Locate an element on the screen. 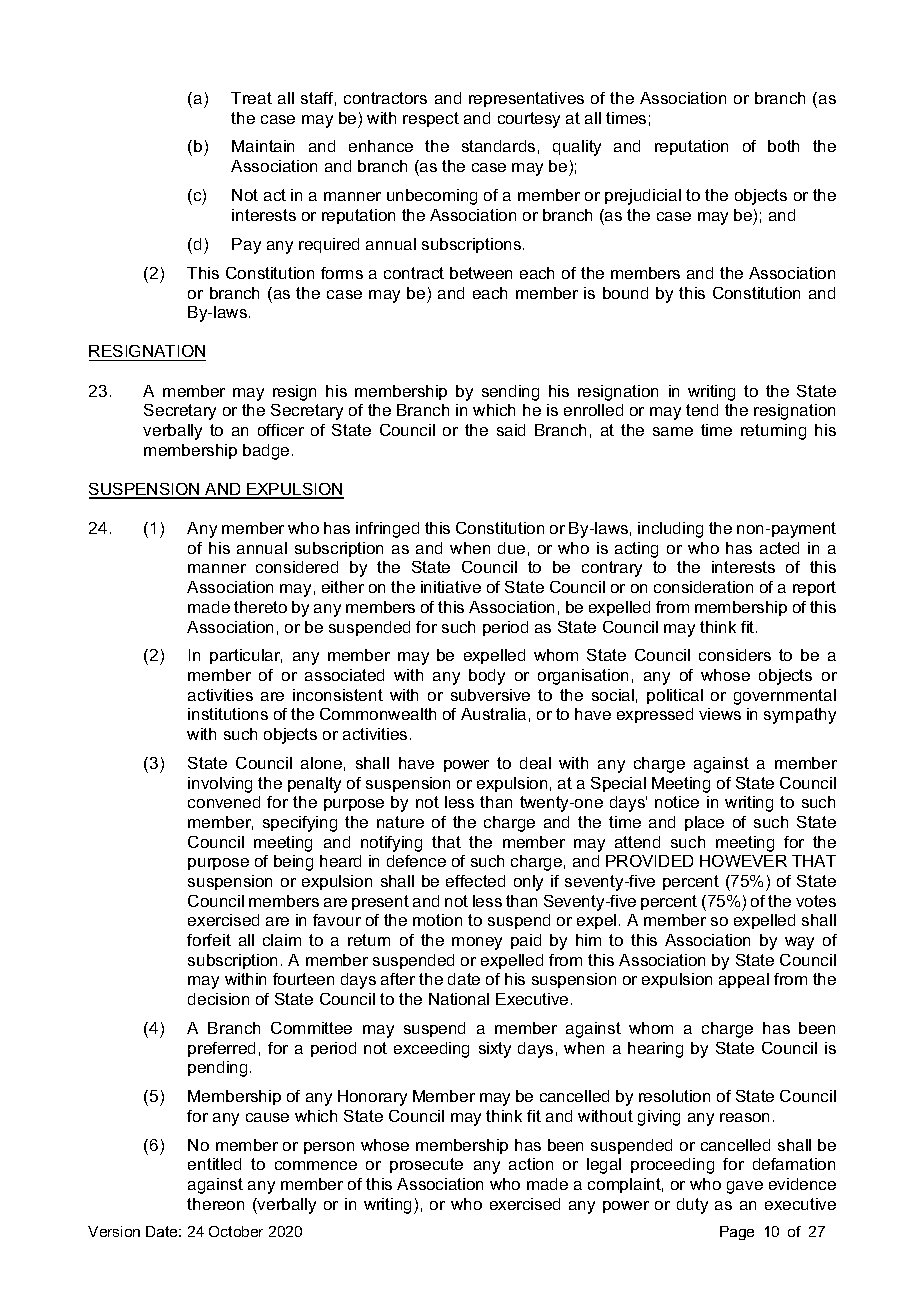 The width and height of the screenshot is (924, 1308). Maintain is located at coordinates (263, 146).
